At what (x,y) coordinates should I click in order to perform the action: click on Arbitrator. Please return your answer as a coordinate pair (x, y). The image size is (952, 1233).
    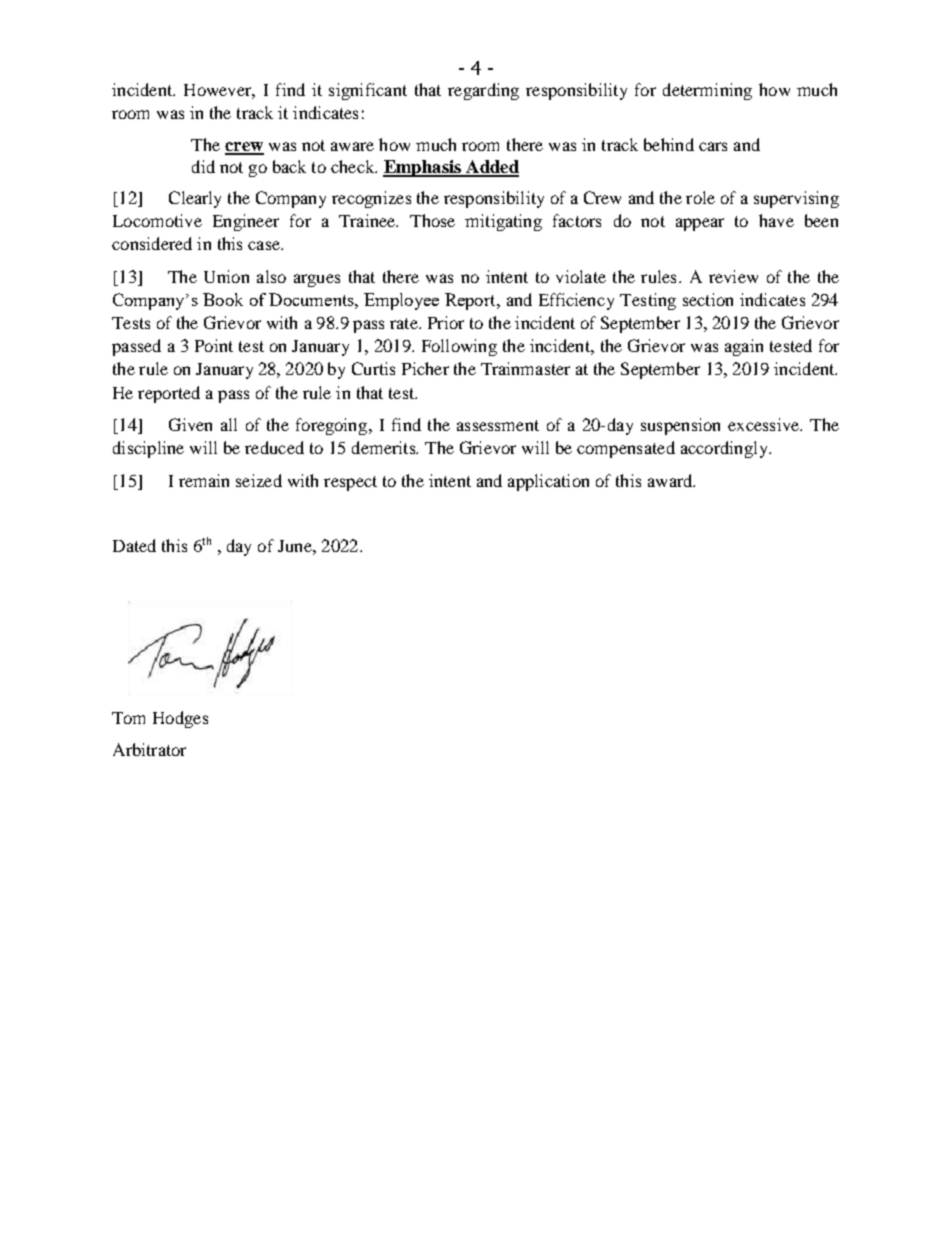
    Looking at the image, I should click on (149, 749).
